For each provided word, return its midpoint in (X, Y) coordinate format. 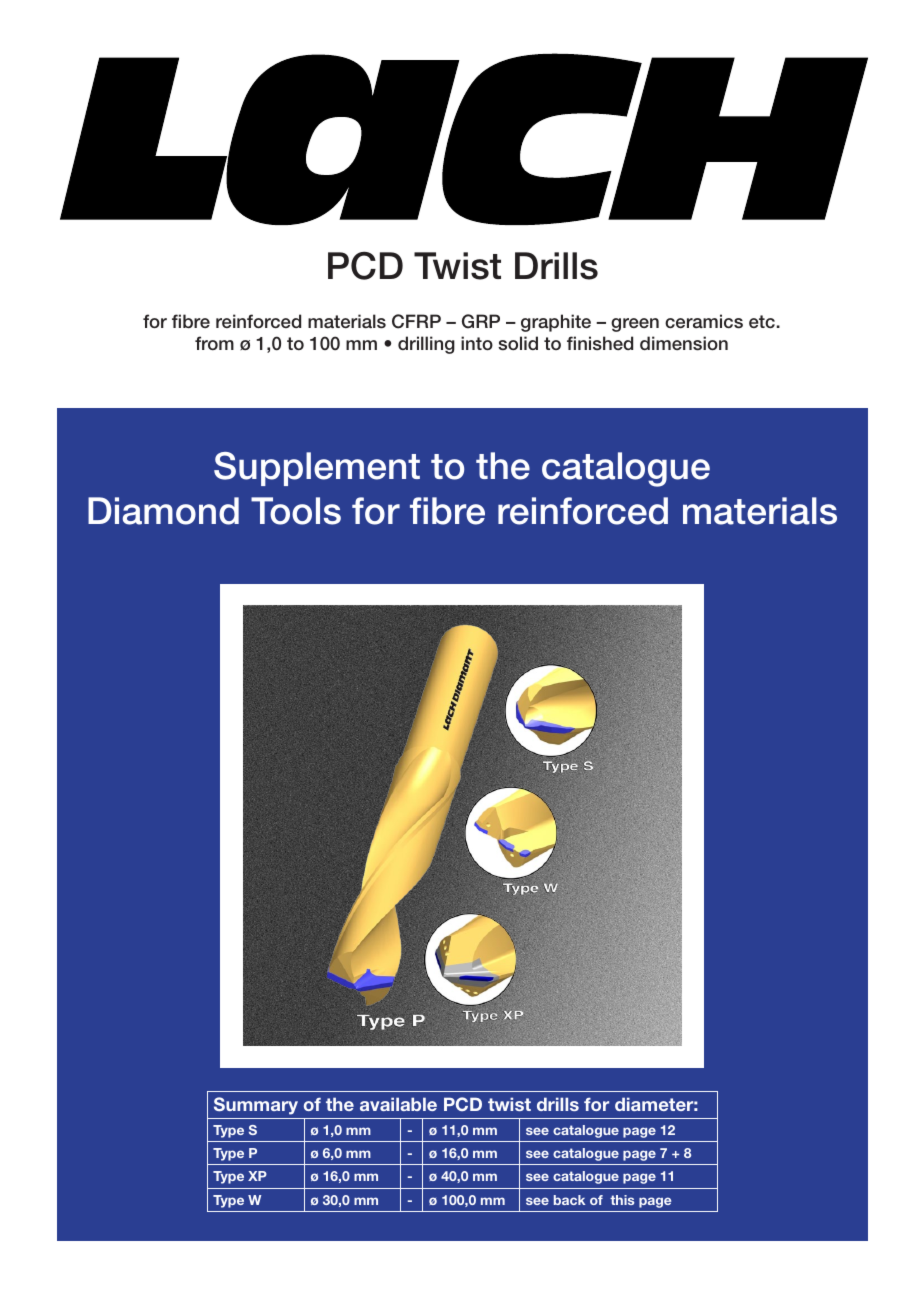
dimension (684, 343)
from (214, 343)
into (477, 343)
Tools (296, 511)
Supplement (317, 469)
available (398, 1104)
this (622, 1200)
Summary (256, 1106)
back (569, 1200)
